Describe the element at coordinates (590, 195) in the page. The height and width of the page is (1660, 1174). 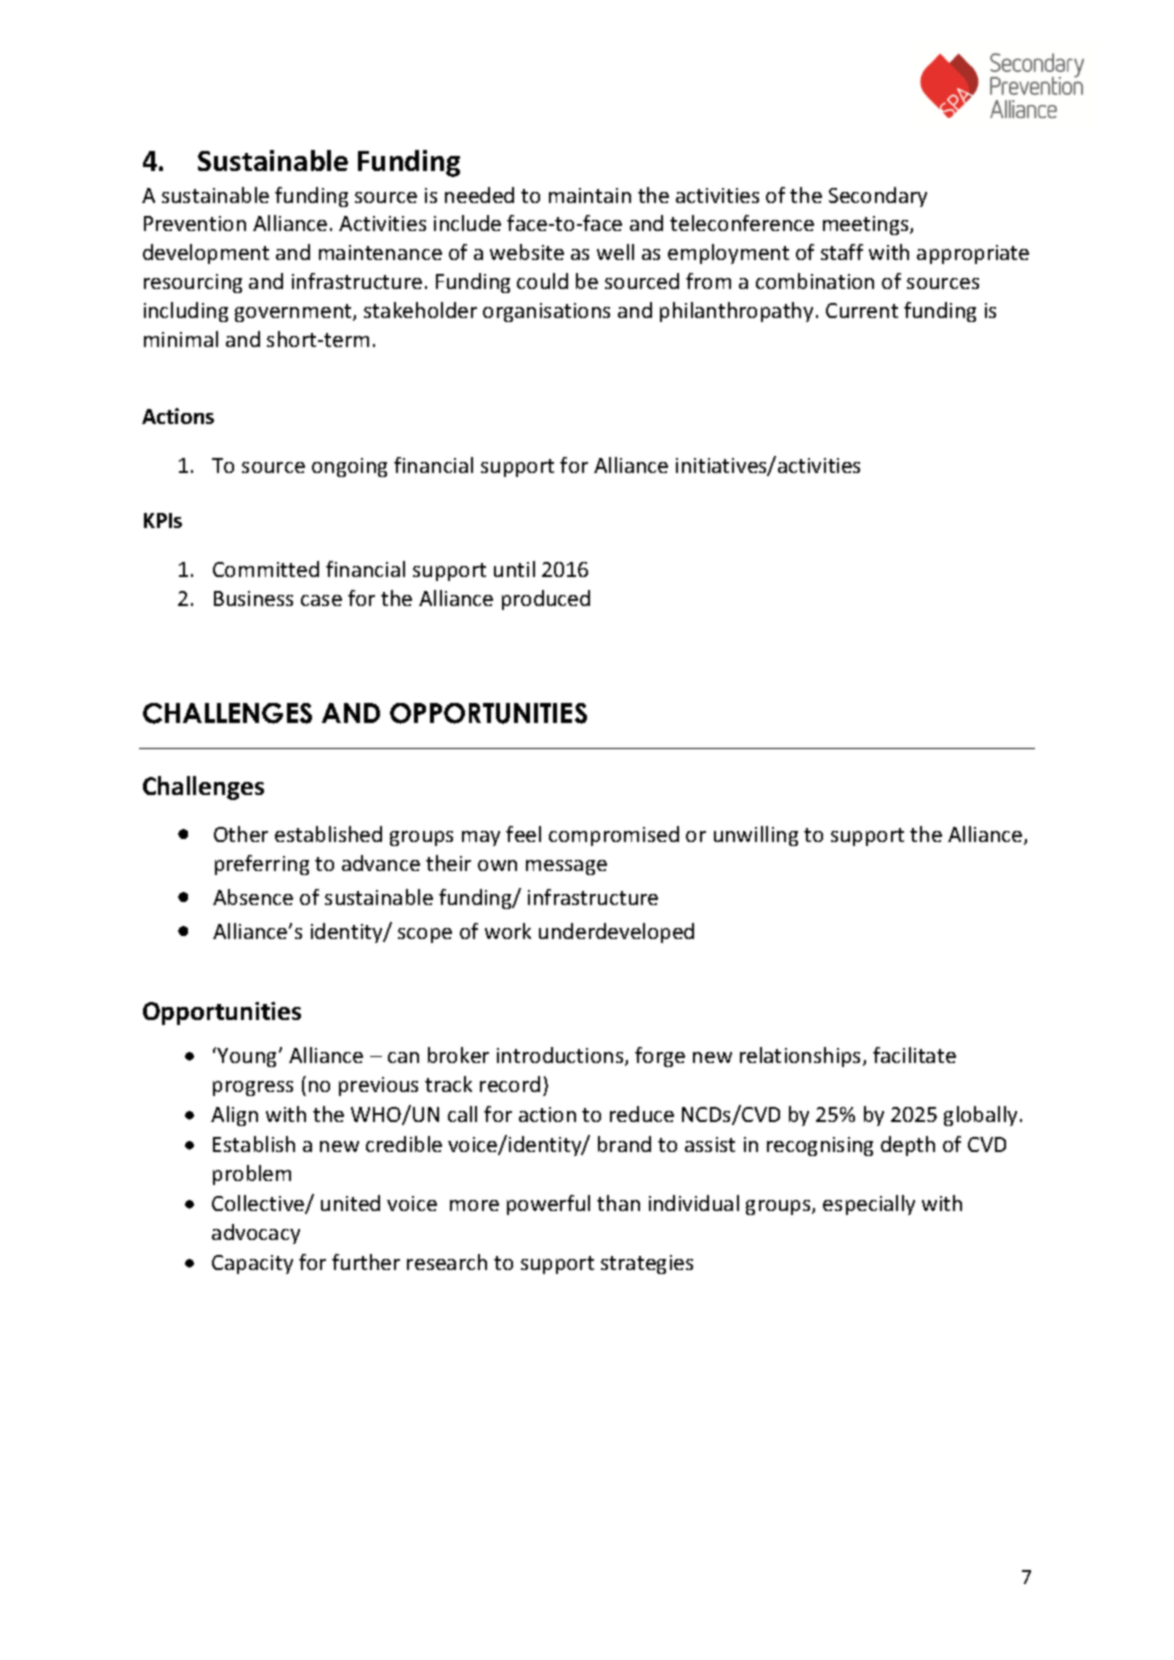
I see `maintain` at that location.
